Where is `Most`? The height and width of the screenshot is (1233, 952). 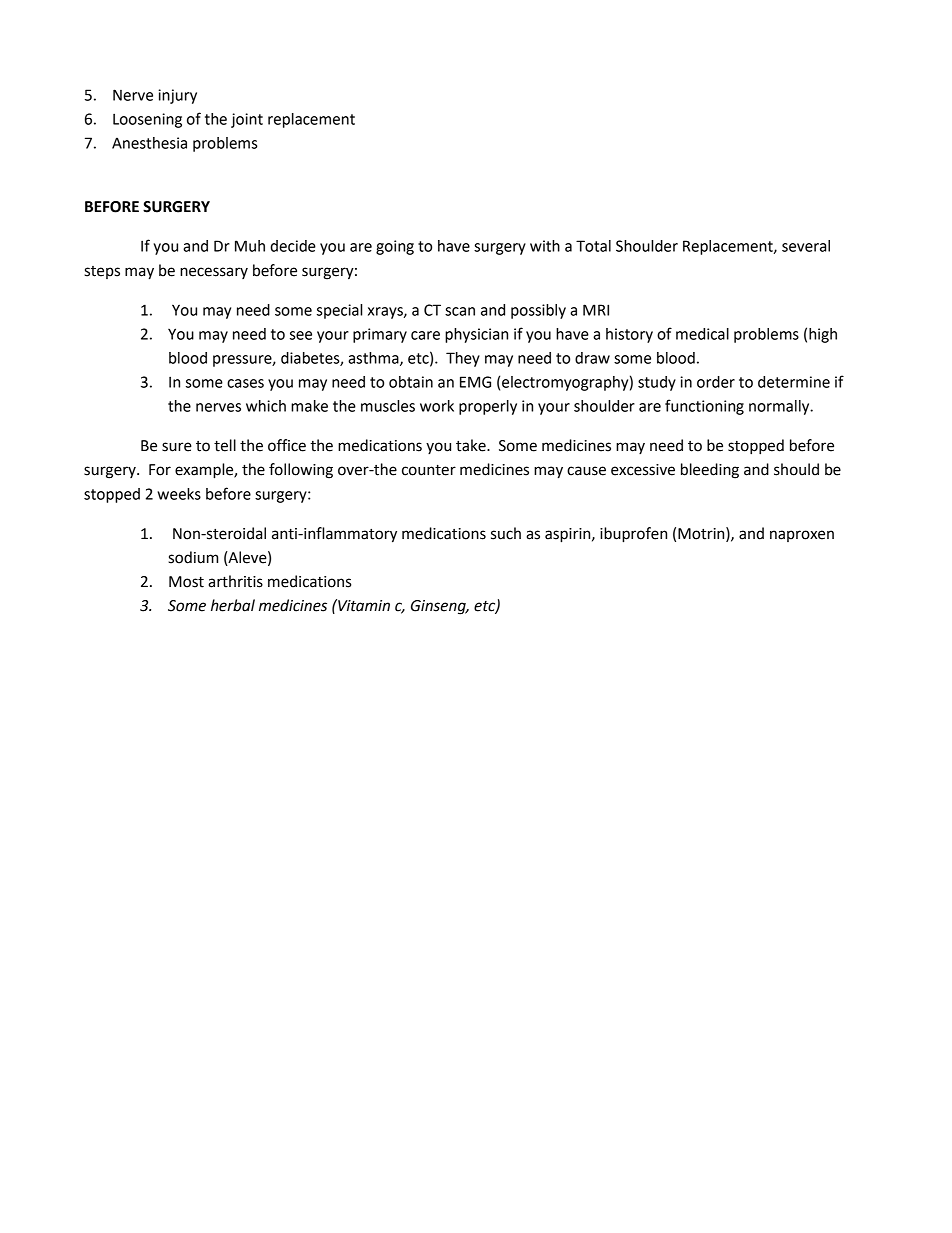 Most is located at coordinates (186, 582).
